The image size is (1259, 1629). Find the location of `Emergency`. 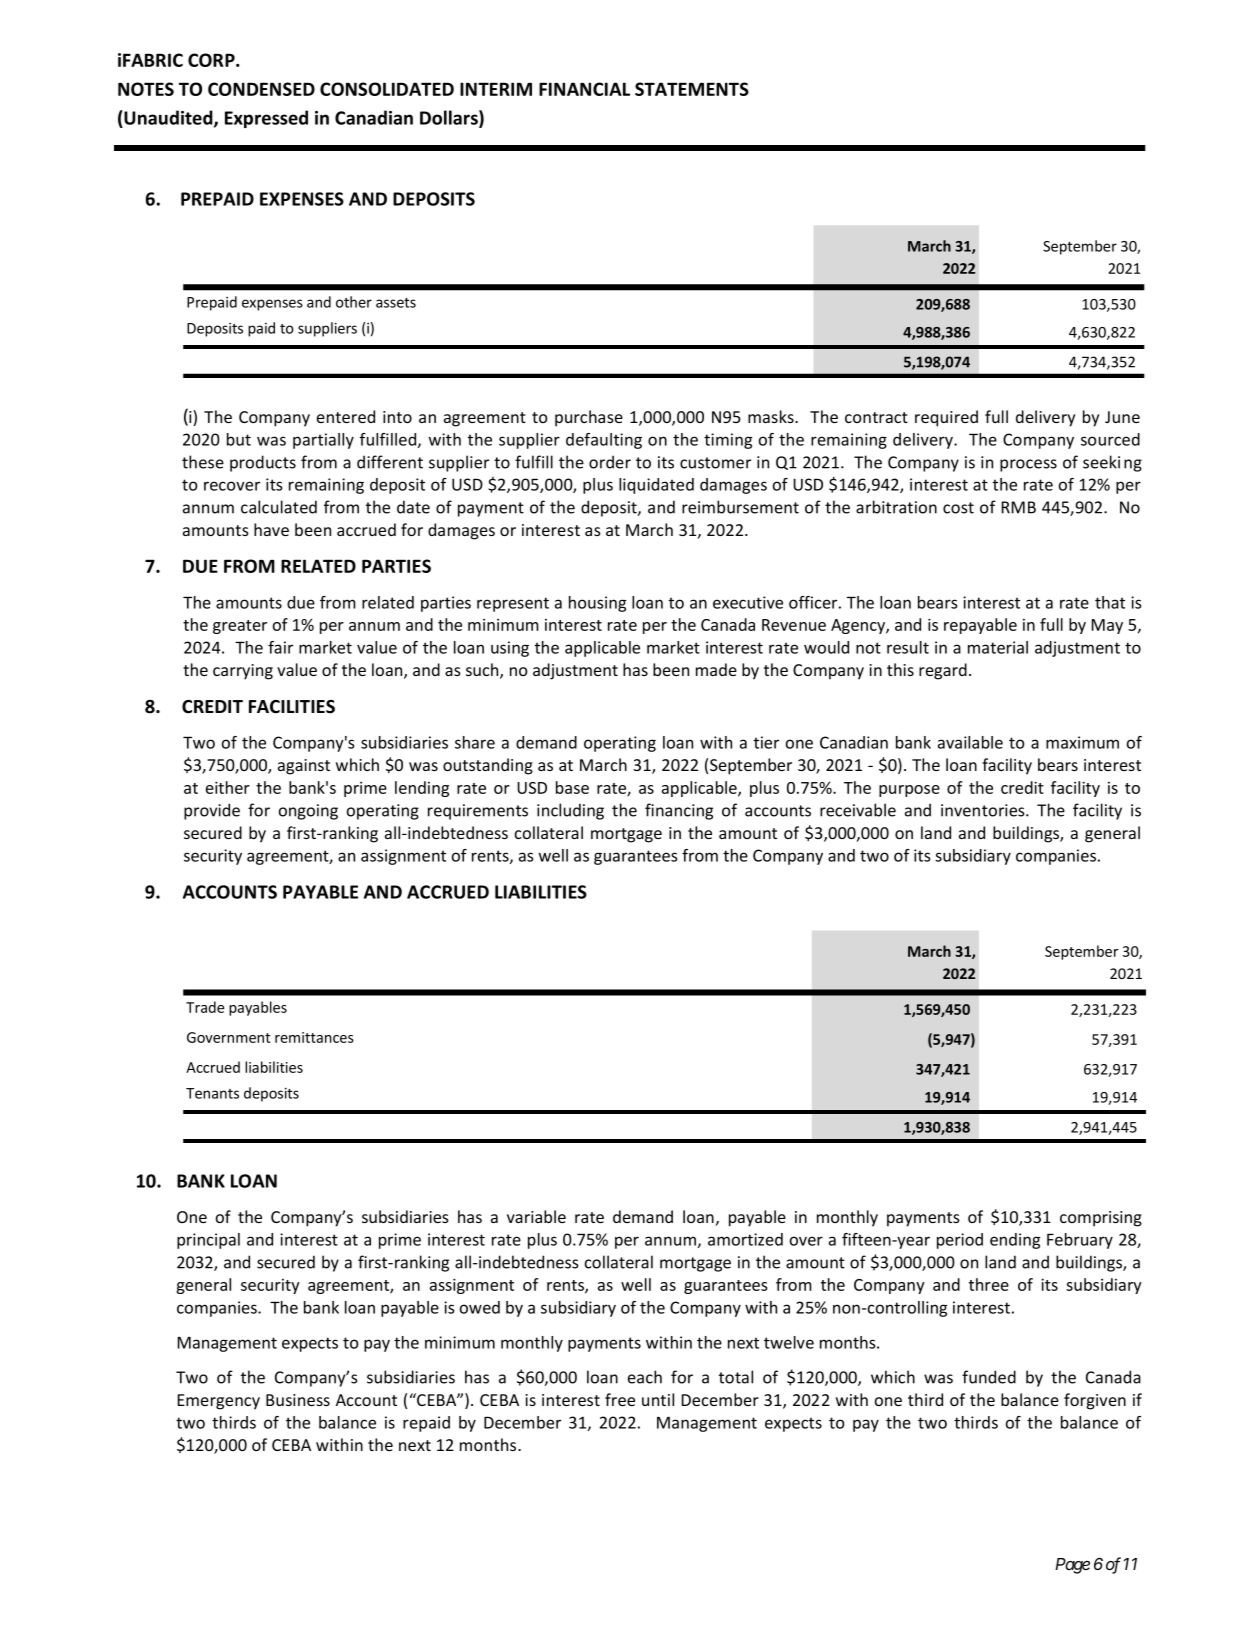

Emergency is located at coordinates (218, 1402).
